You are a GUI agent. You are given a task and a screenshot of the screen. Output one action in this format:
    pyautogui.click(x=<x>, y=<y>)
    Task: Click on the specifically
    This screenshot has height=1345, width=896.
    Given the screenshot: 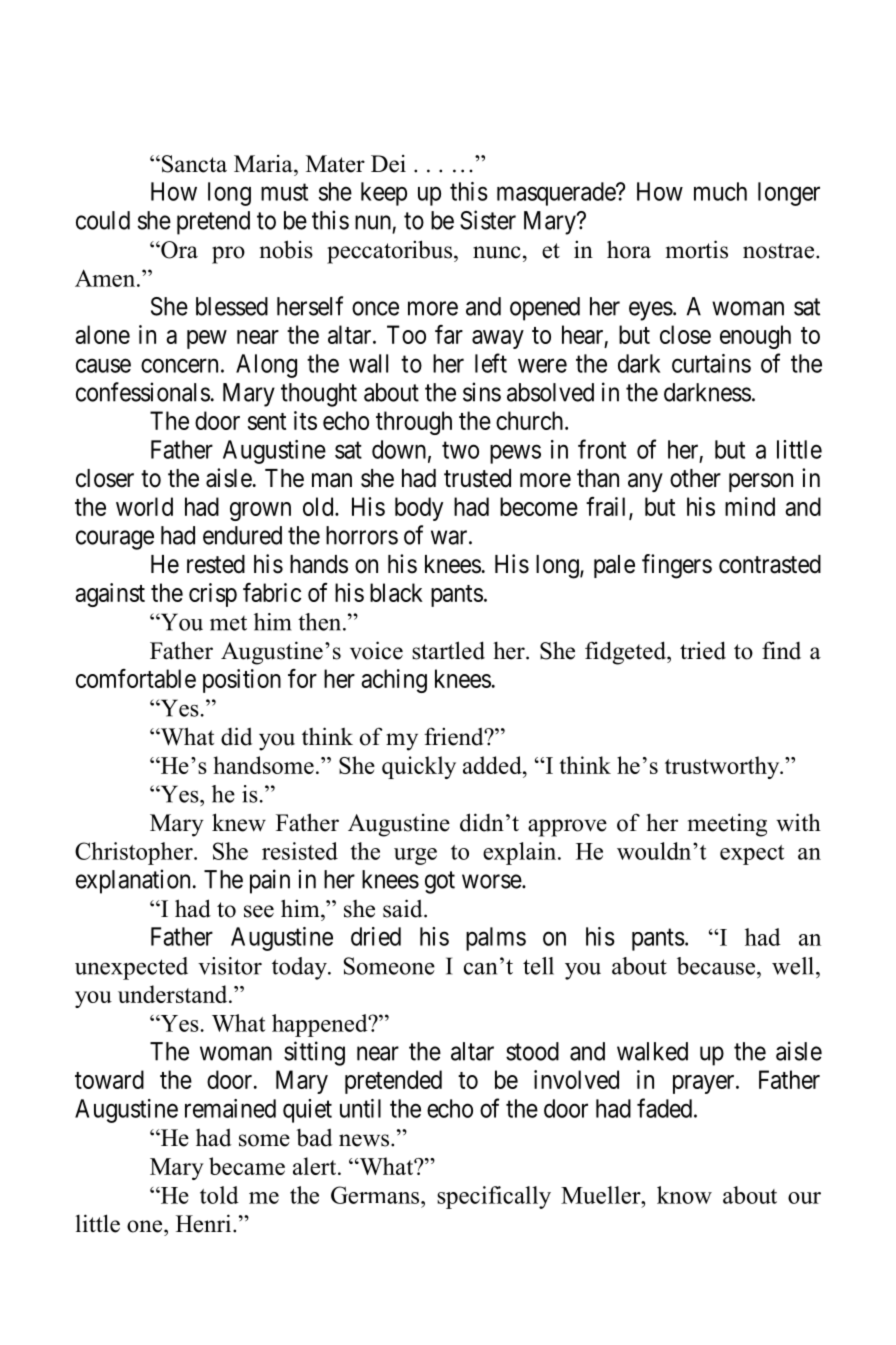 What is the action you would take?
    pyautogui.click(x=494, y=1197)
